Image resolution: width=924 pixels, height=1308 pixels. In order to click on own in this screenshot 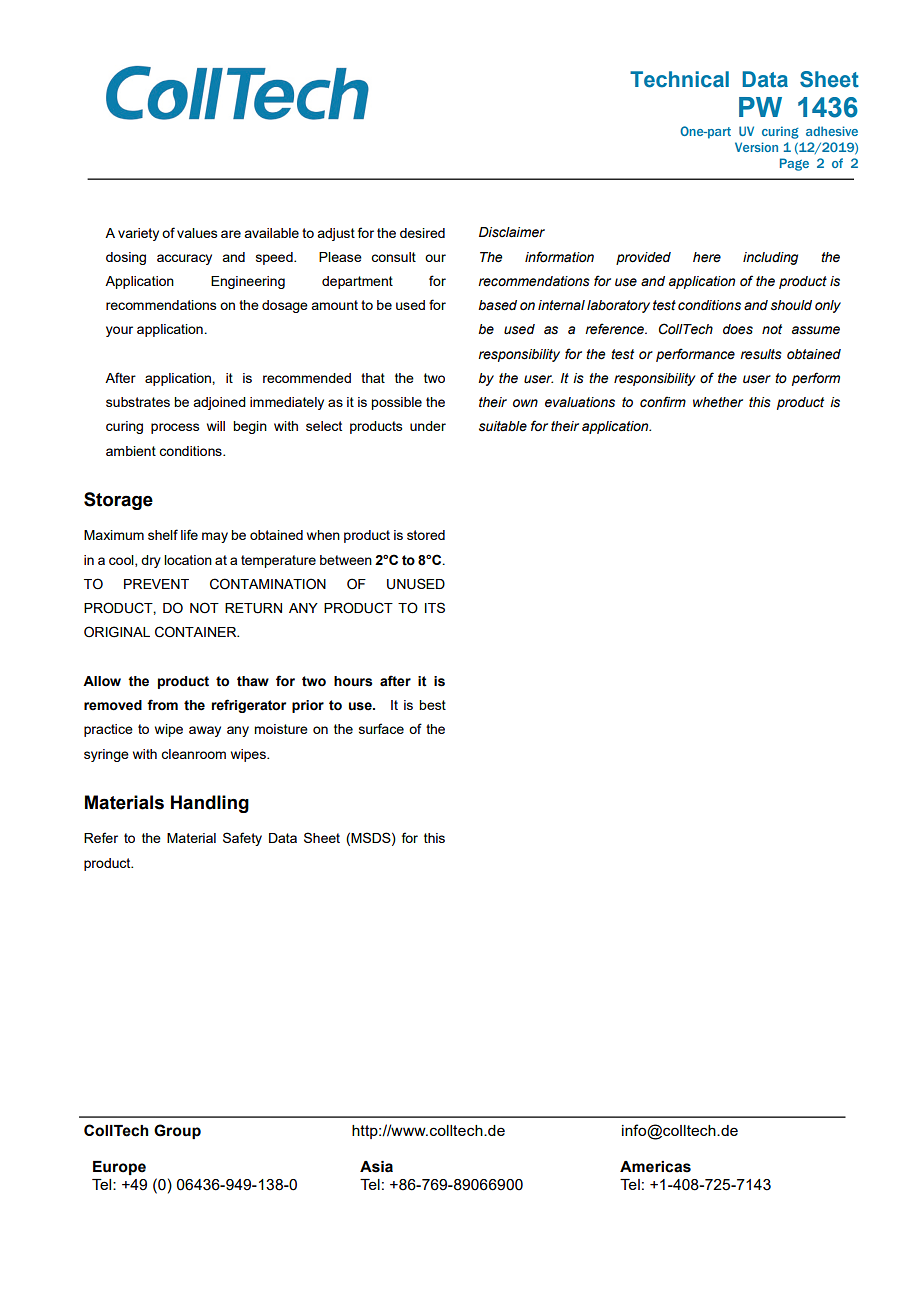, I will do `click(525, 403)`.
